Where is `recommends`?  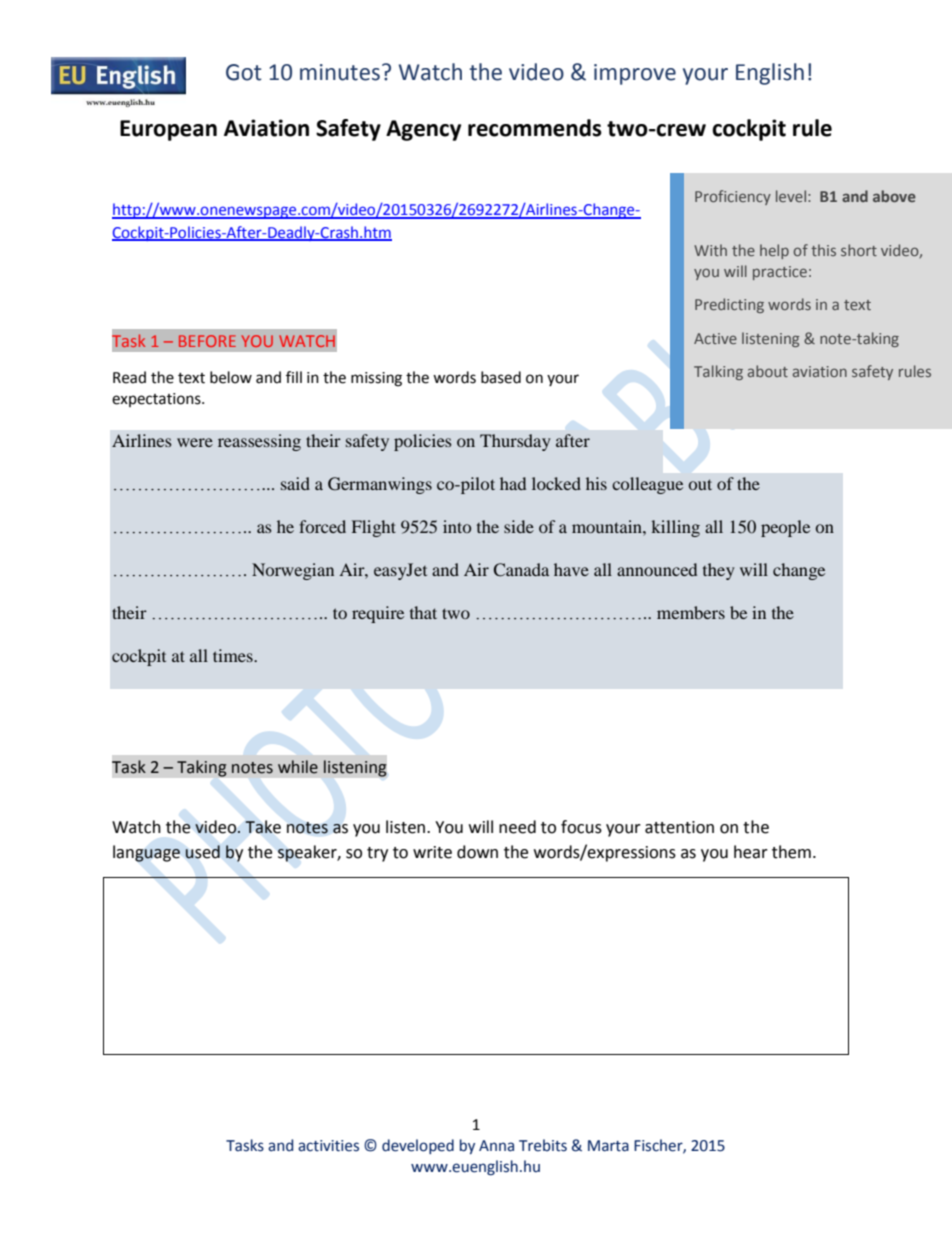
recommends is located at coordinates (535, 128).
